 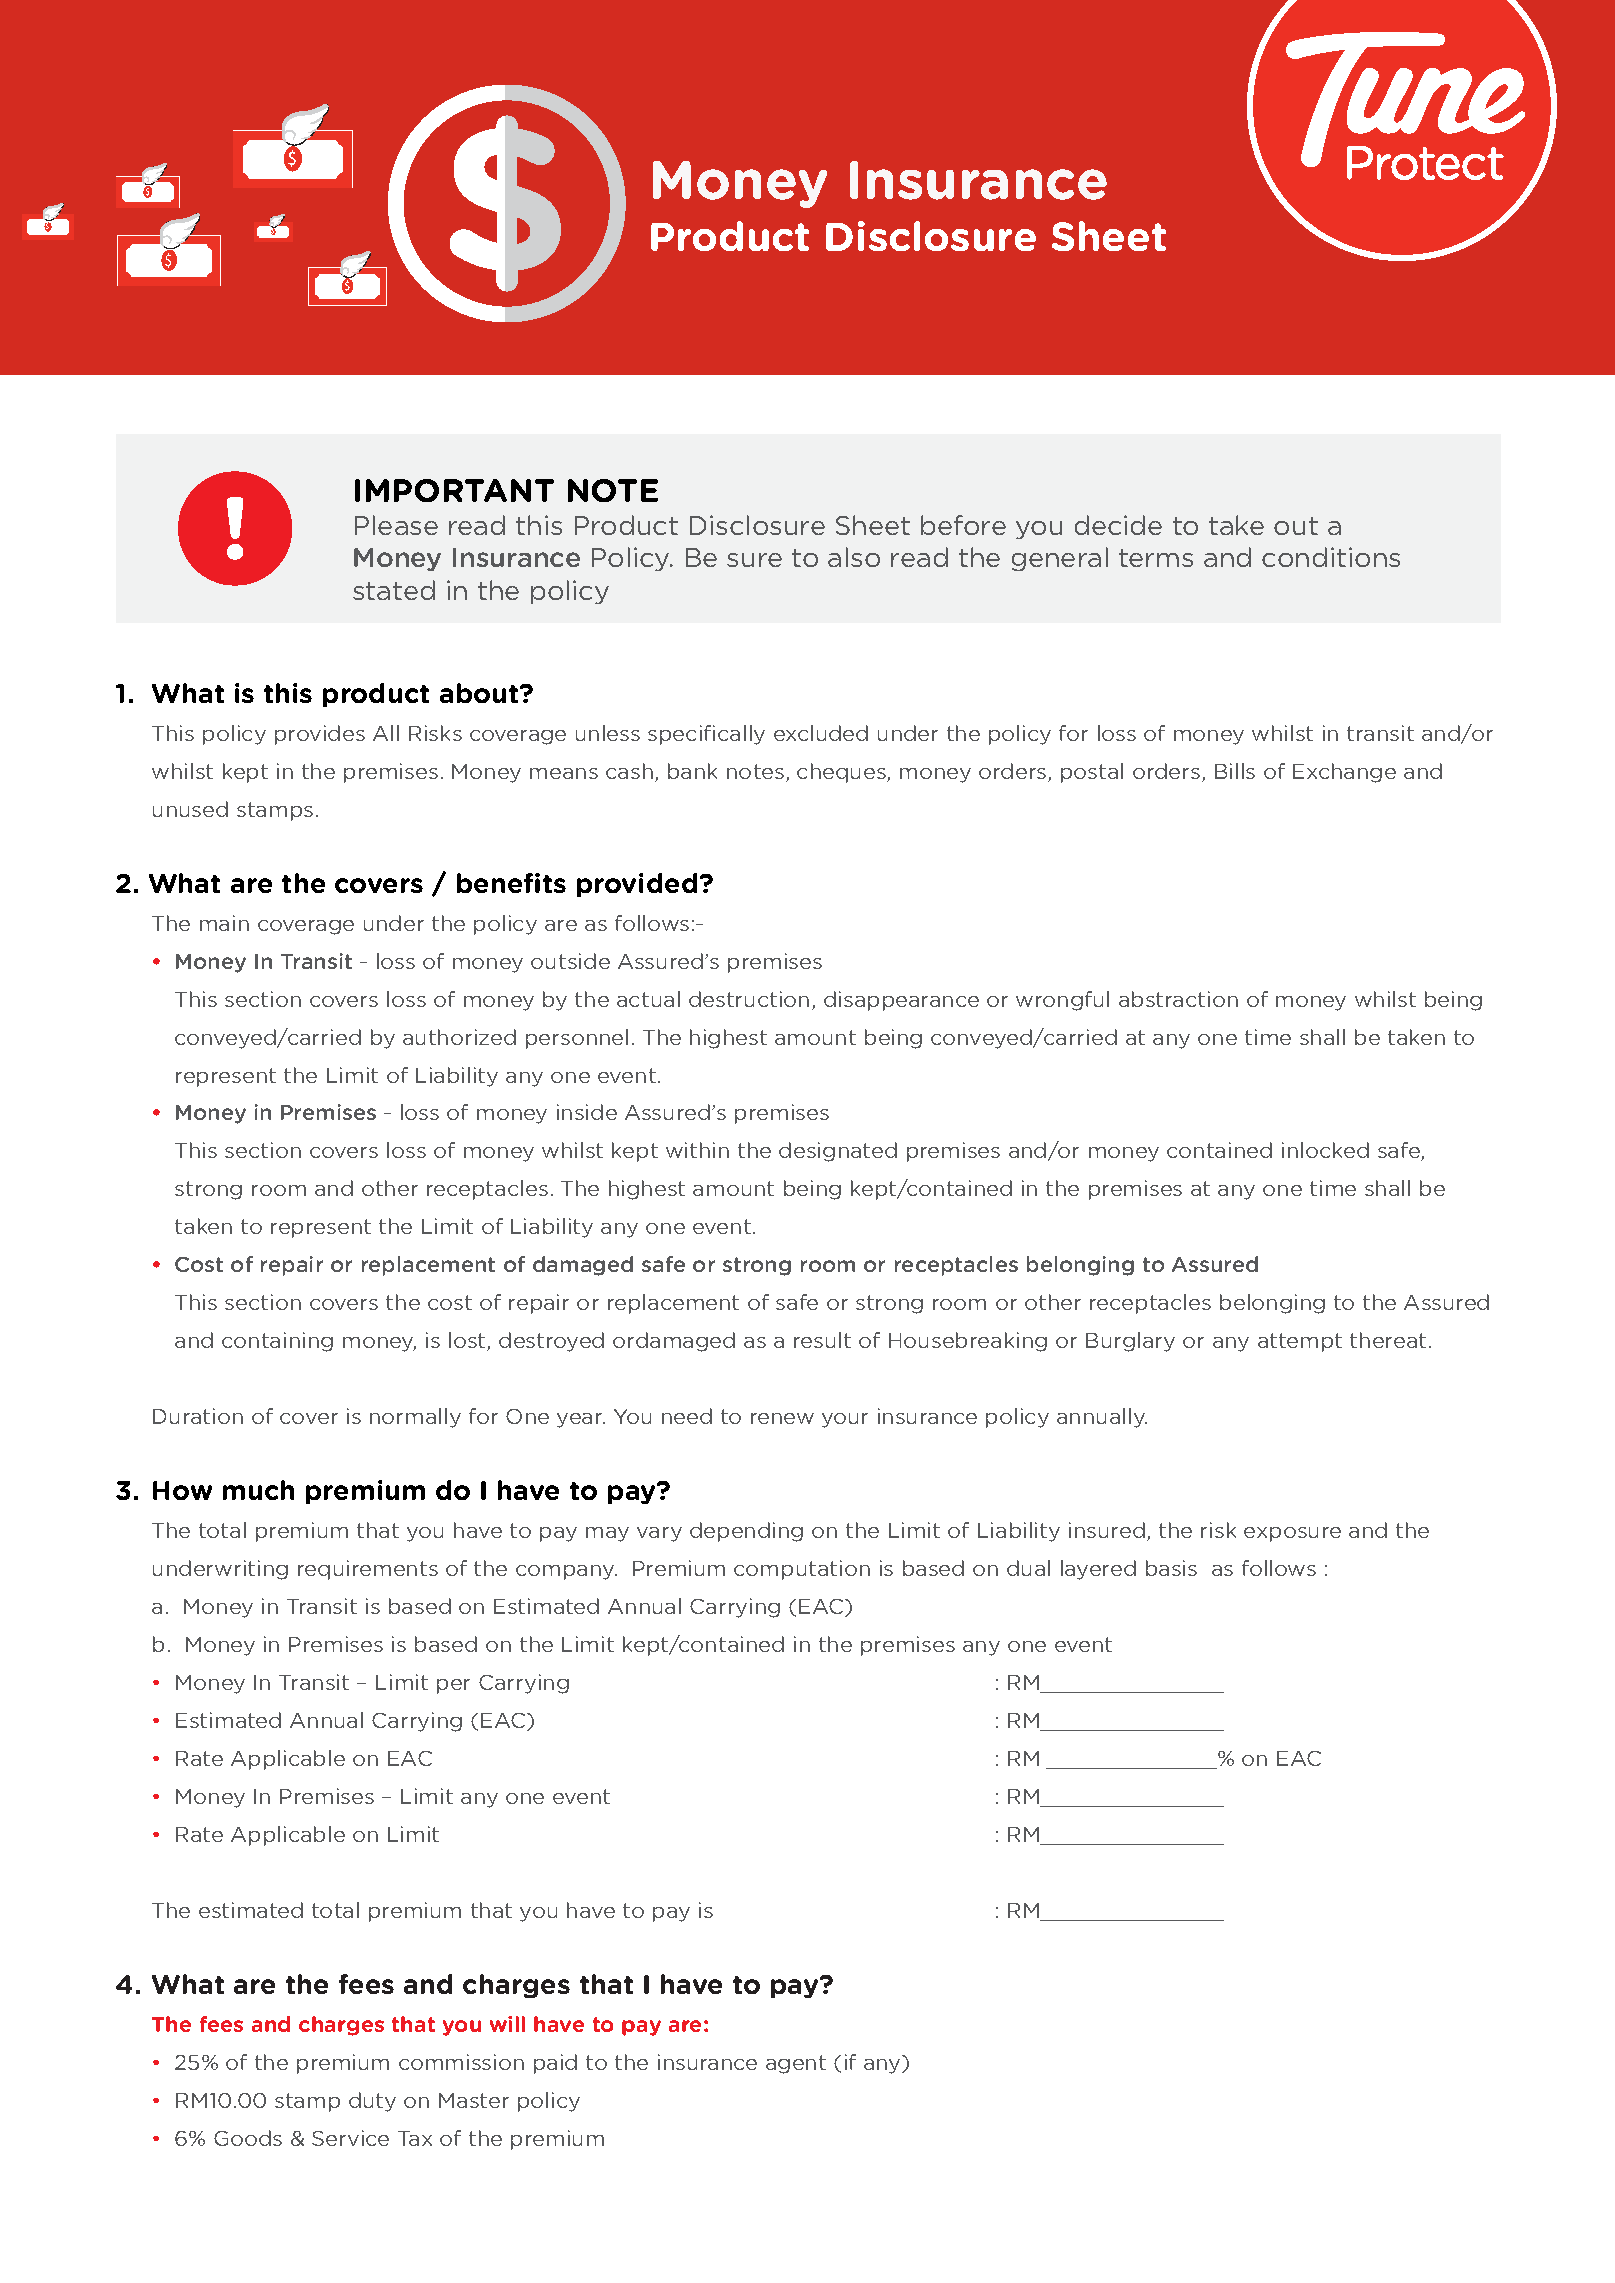 What do you see at coordinates (1156, 558) in the screenshot?
I see `terms` at bounding box center [1156, 558].
